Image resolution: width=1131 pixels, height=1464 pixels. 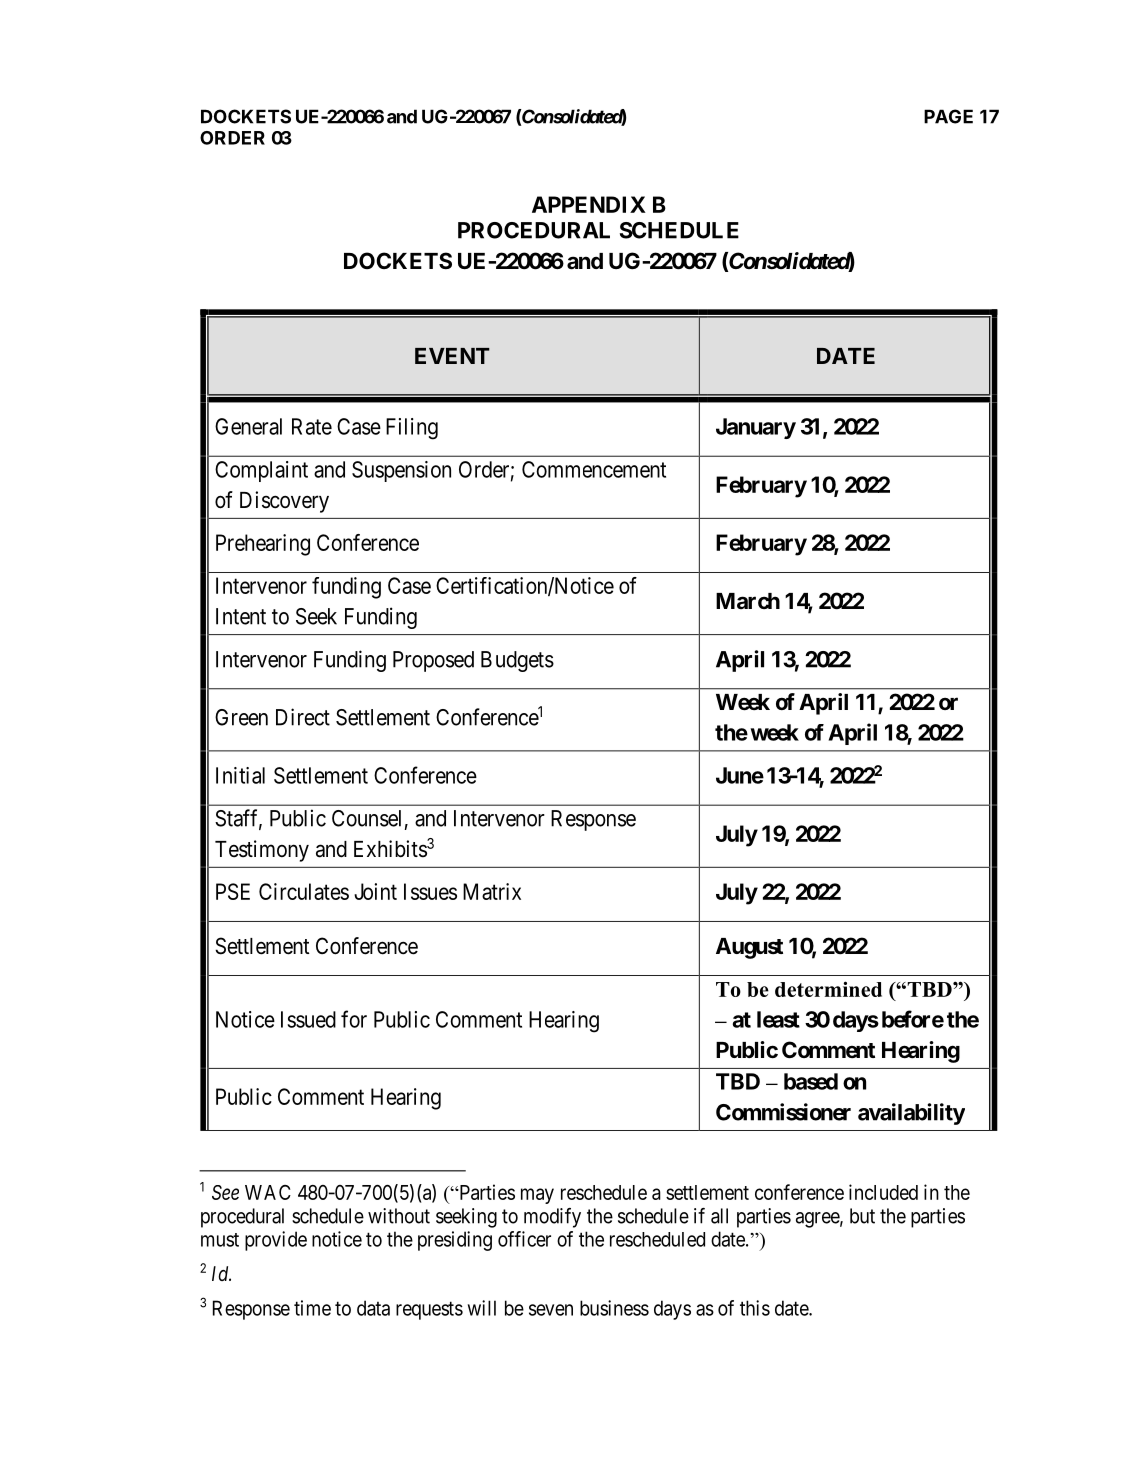 What do you see at coordinates (303, 717) in the screenshot?
I see `Direct` at bounding box center [303, 717].
